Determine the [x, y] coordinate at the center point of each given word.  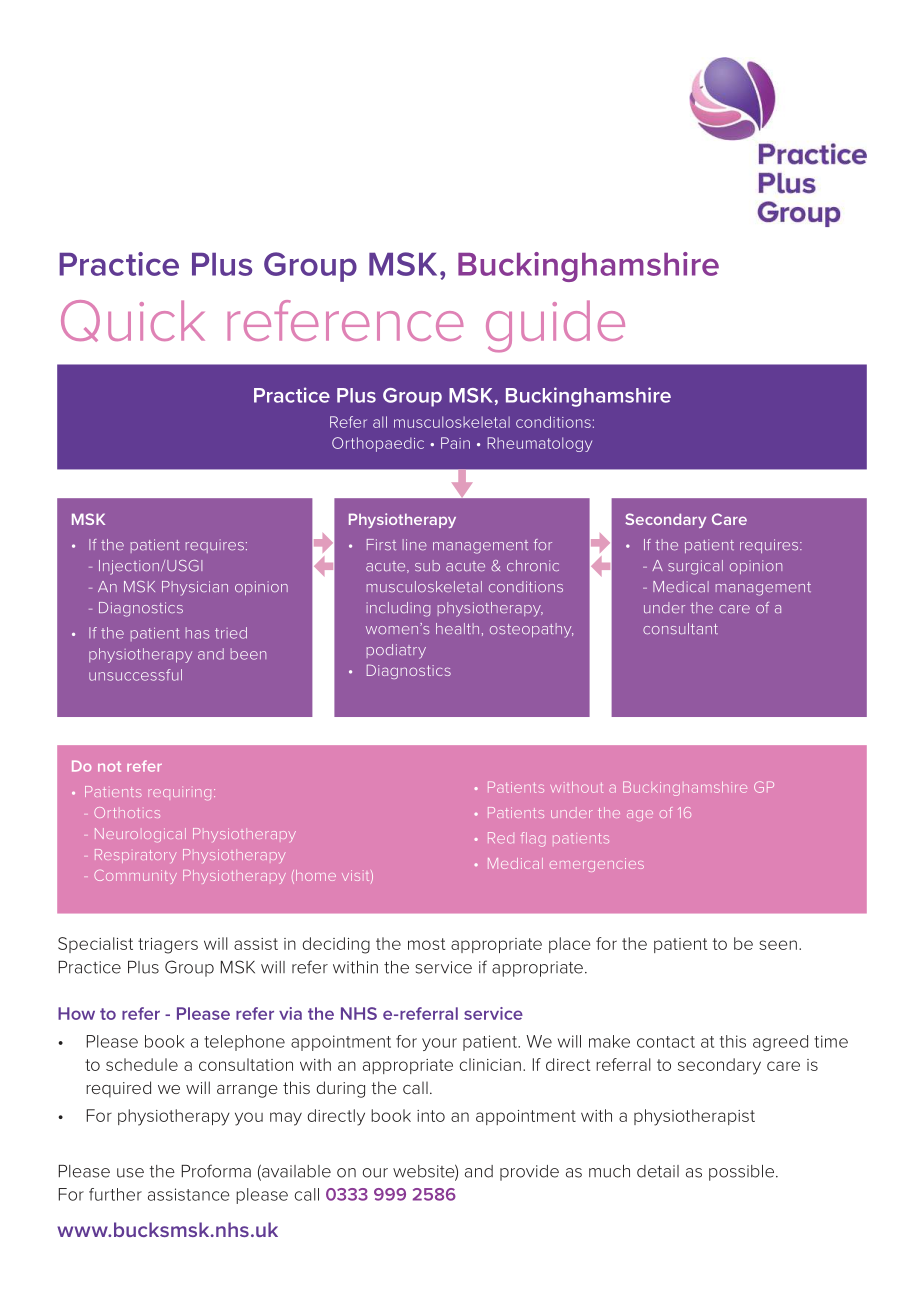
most [427, 944]
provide [529, 1173]
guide [555, 326]
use [130, 1173]
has [197, 633]
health [457, 629]
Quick [133, 321]
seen [778, 945]
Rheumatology [539, 444]
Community [135, 877]
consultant [680, 629]
